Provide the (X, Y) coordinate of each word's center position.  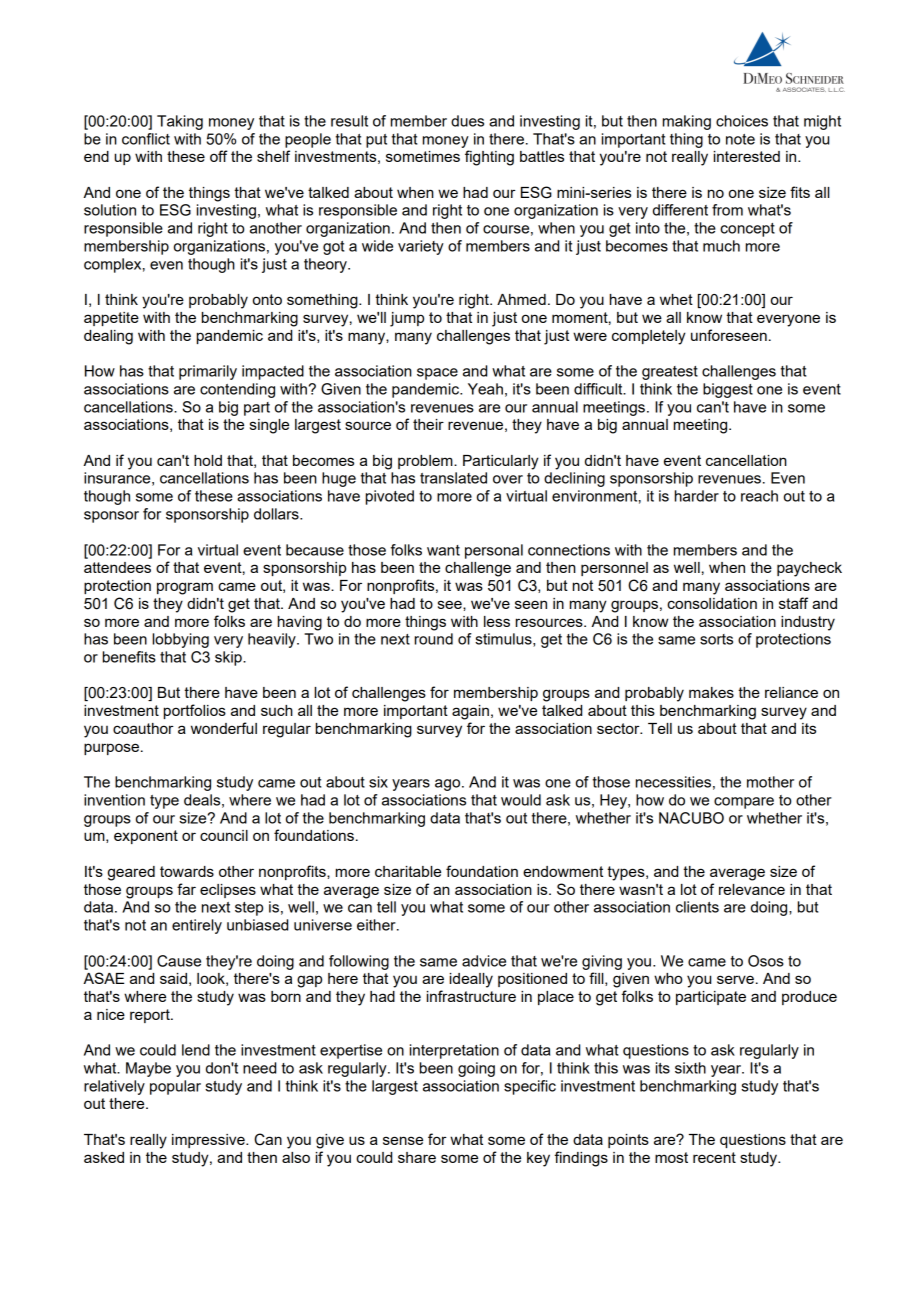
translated (453, 478)
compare (744, 803)
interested (747, 156)
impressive (209, 1141)
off (219, 156)
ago (449, 785)
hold (208, 460)
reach (759, 496)
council (224, 835)
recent (714, 1157)
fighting (489, 158)
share (417, 1157)
